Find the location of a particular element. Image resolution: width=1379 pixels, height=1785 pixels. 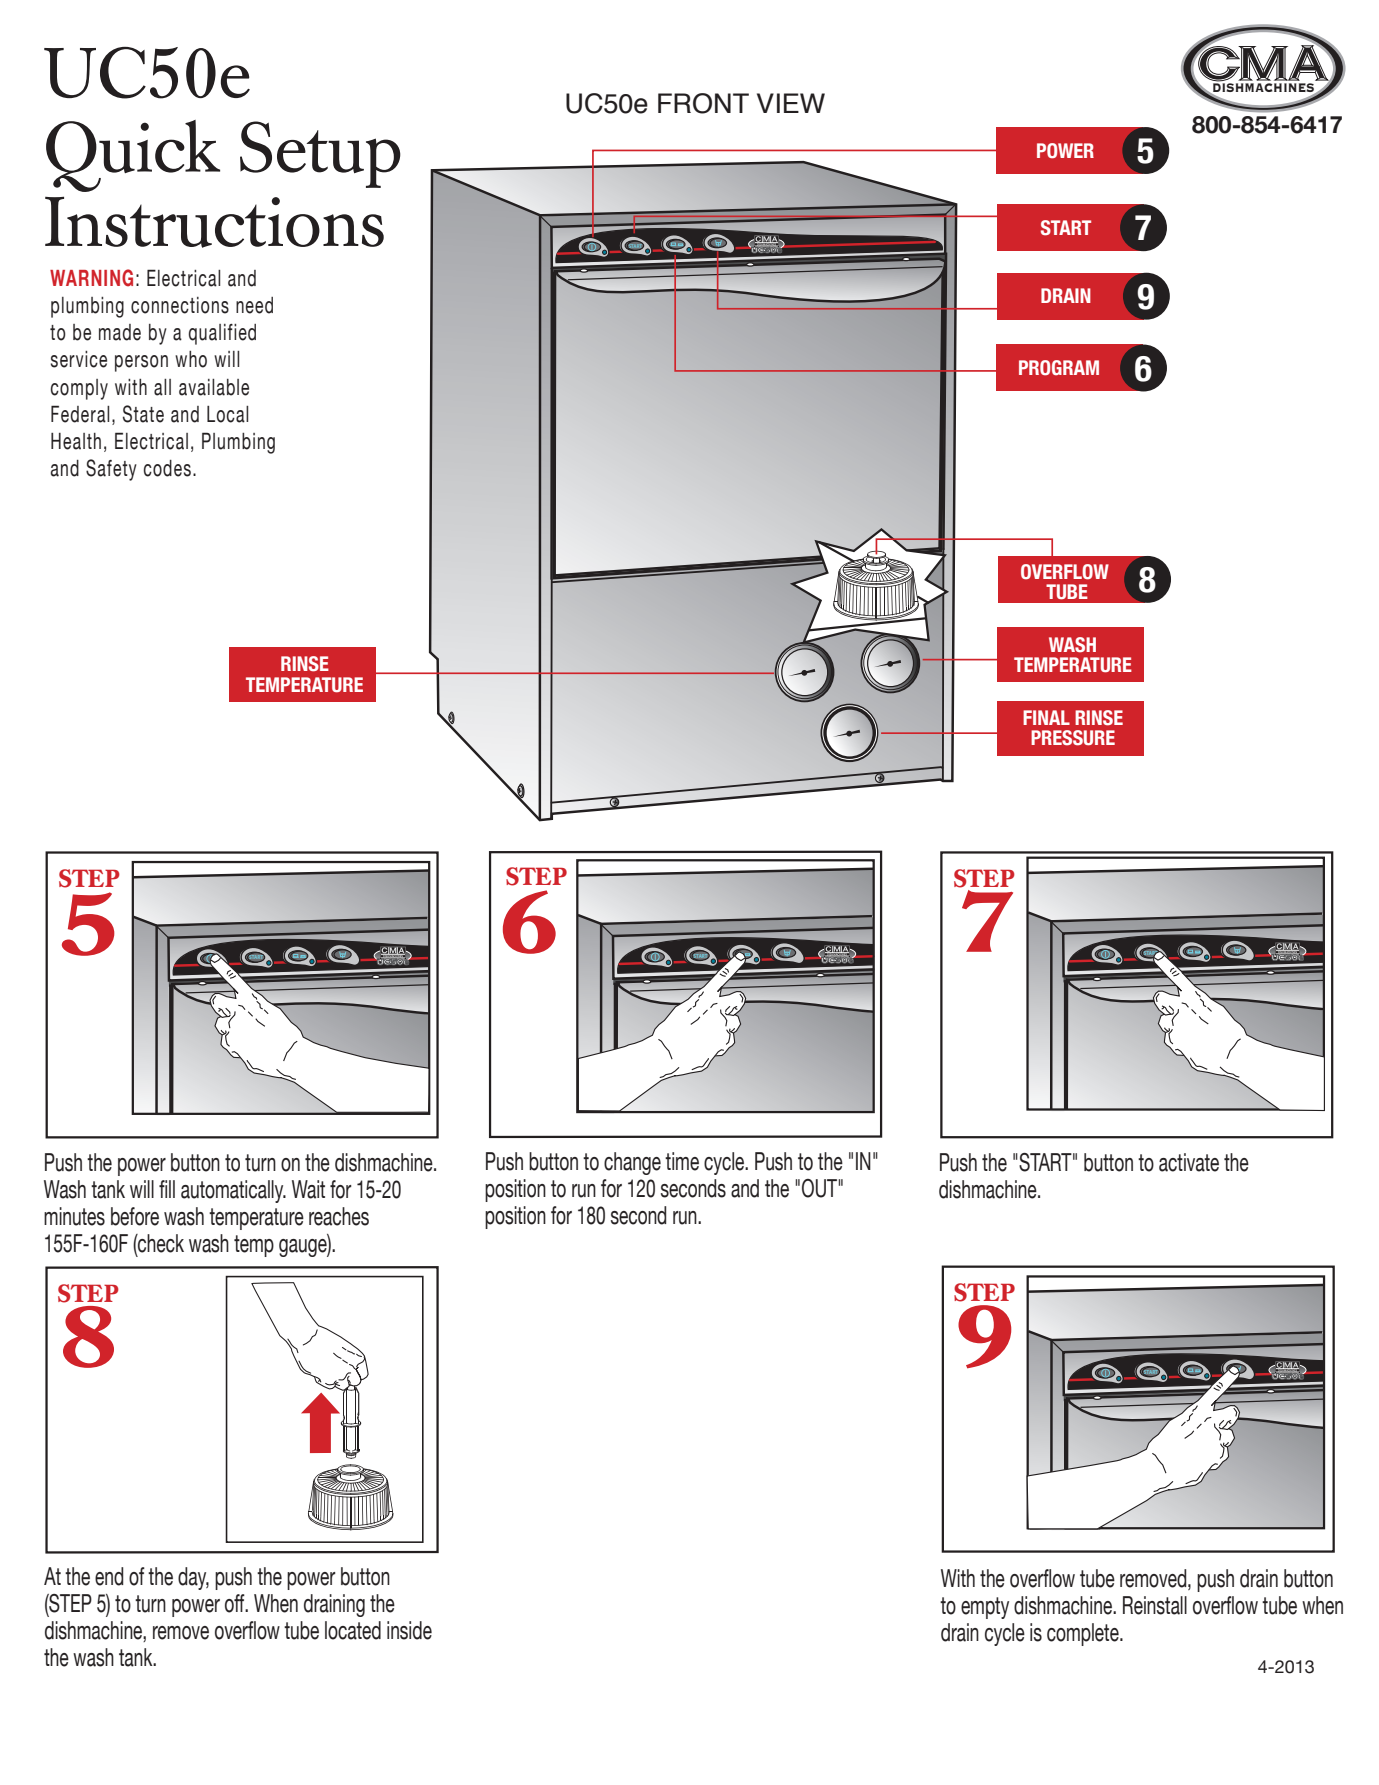

VIEW is located at coordinates (791, 103).
